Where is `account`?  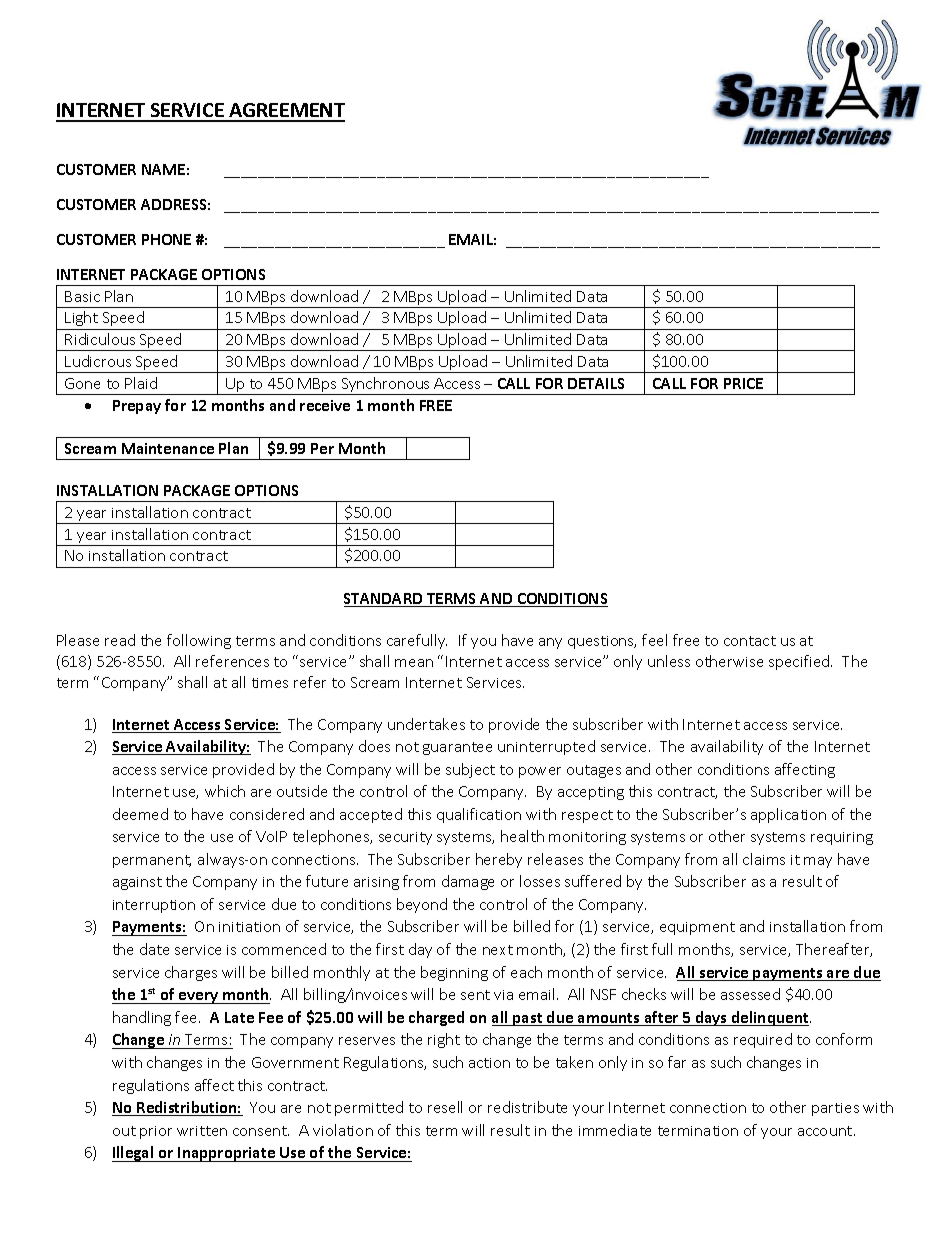
account is located at coordinates (826, 1131).
